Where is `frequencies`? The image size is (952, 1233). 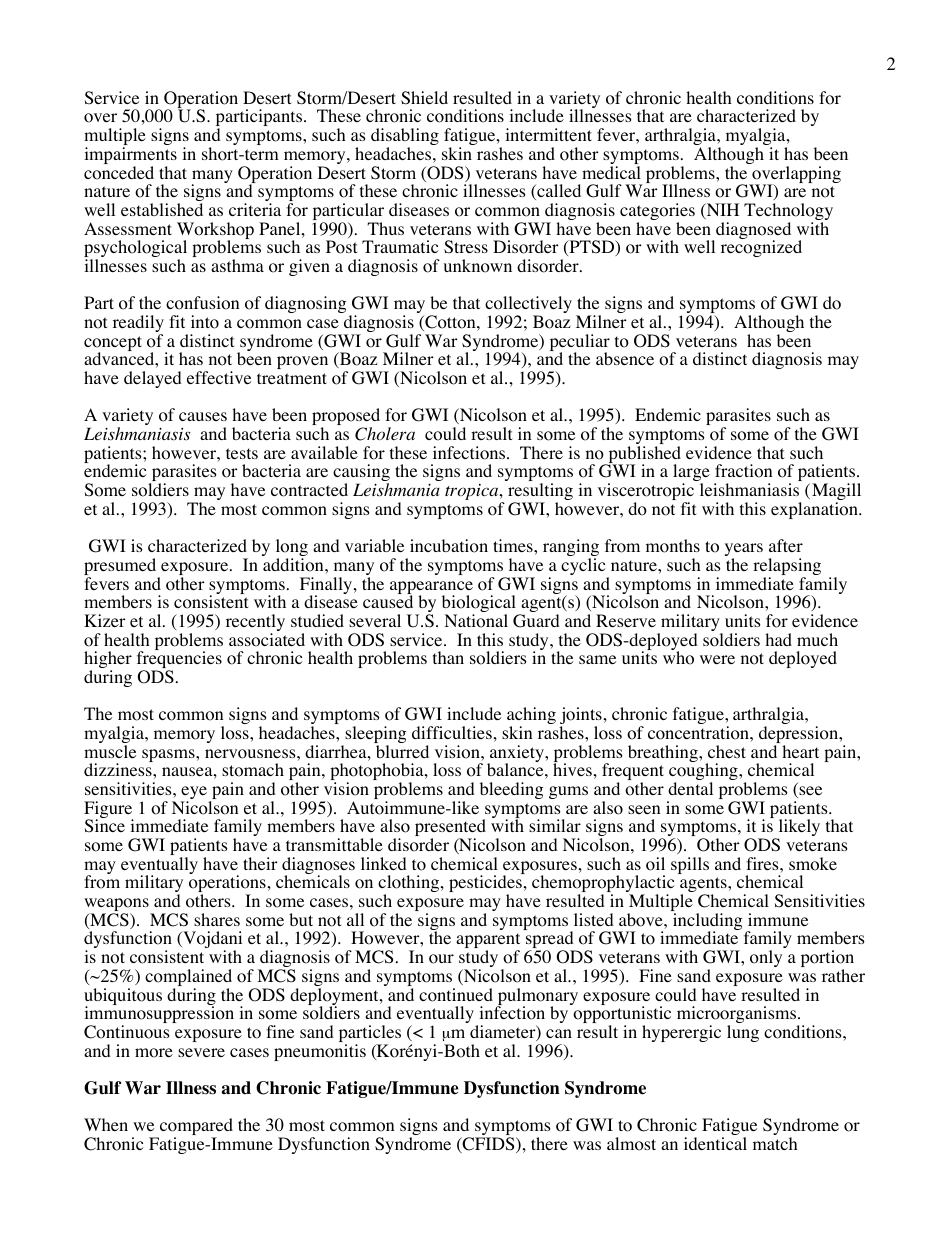
frequencies is located at coordinates (179, 661).
